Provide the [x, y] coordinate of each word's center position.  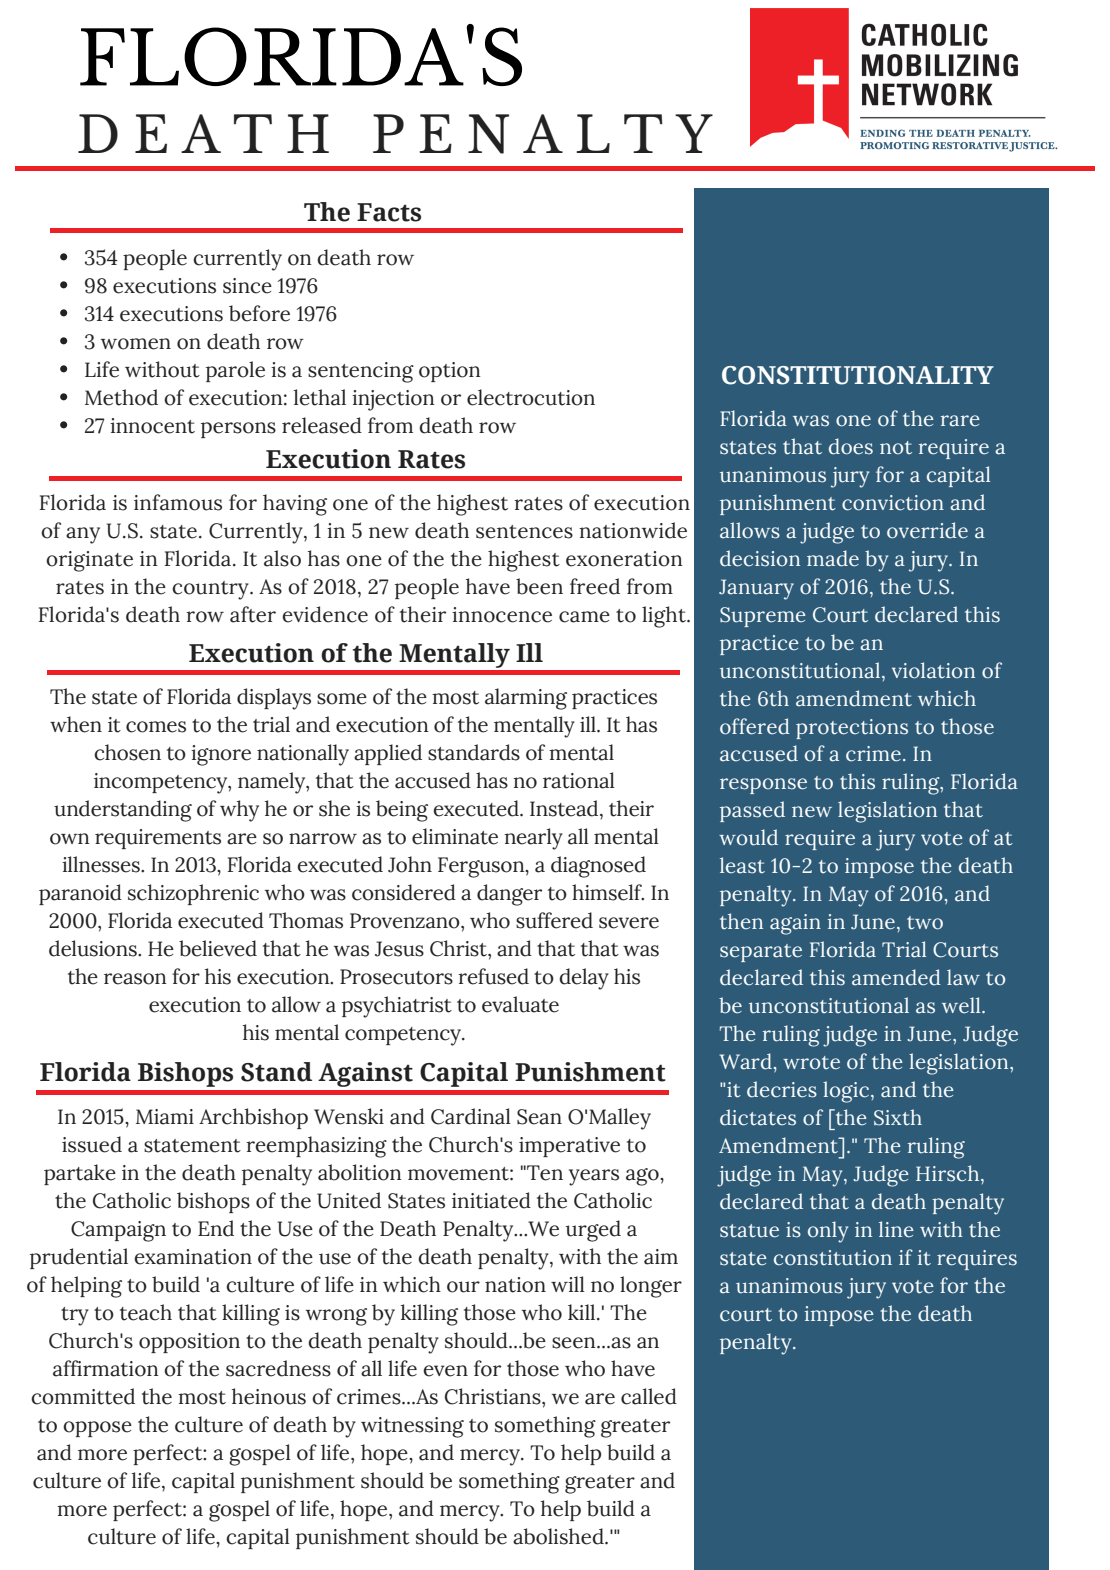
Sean [539, 1117]
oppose [97, 1429]
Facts [389, 212]
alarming [526, 699]
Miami [165, 1117]
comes [156, 727]
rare [960, 421]
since [247, 286]
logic [847, 1092]
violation [933, 670]
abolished [559, 1536]
